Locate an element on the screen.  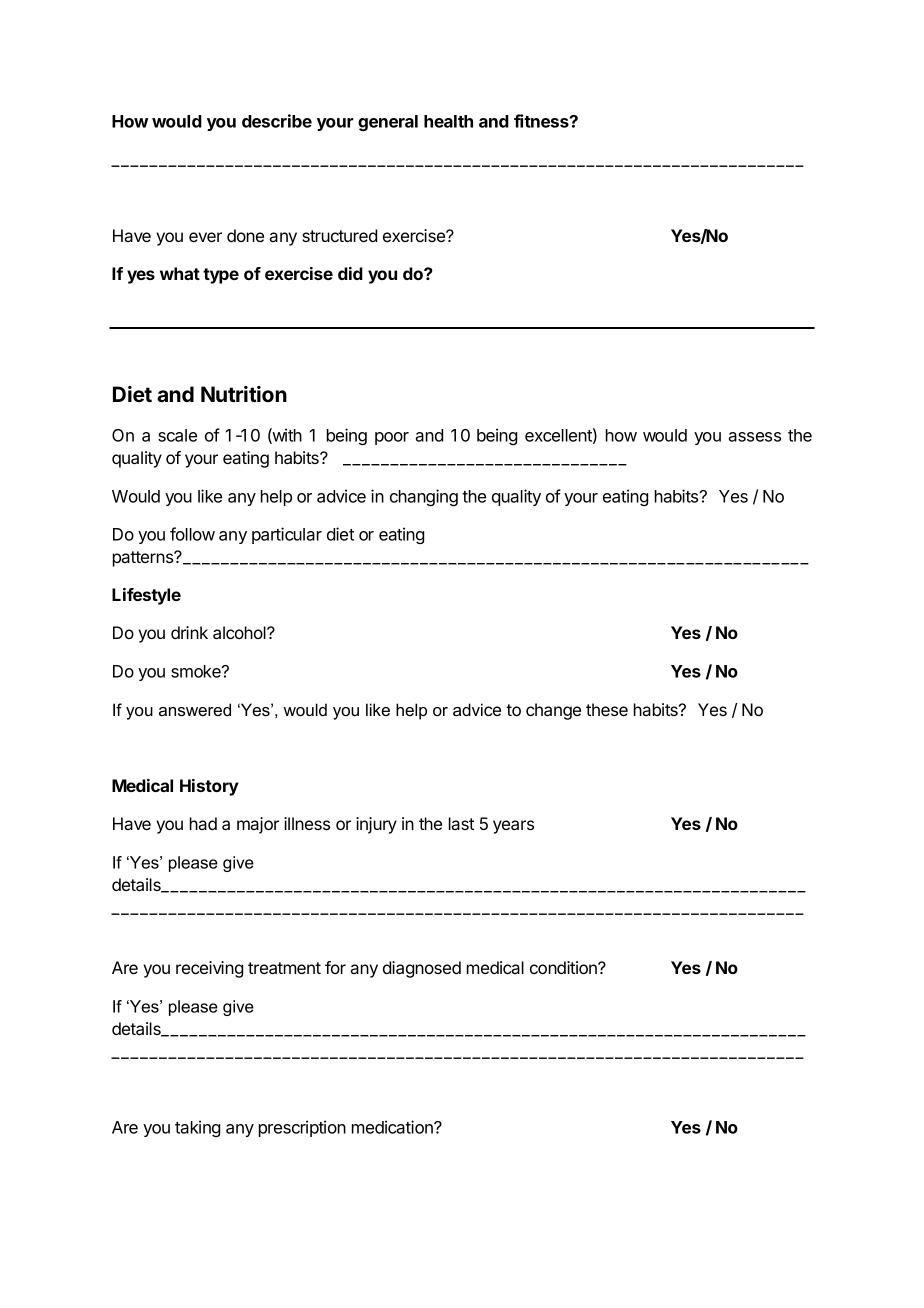
assess is located at coordinates (754, 437).
